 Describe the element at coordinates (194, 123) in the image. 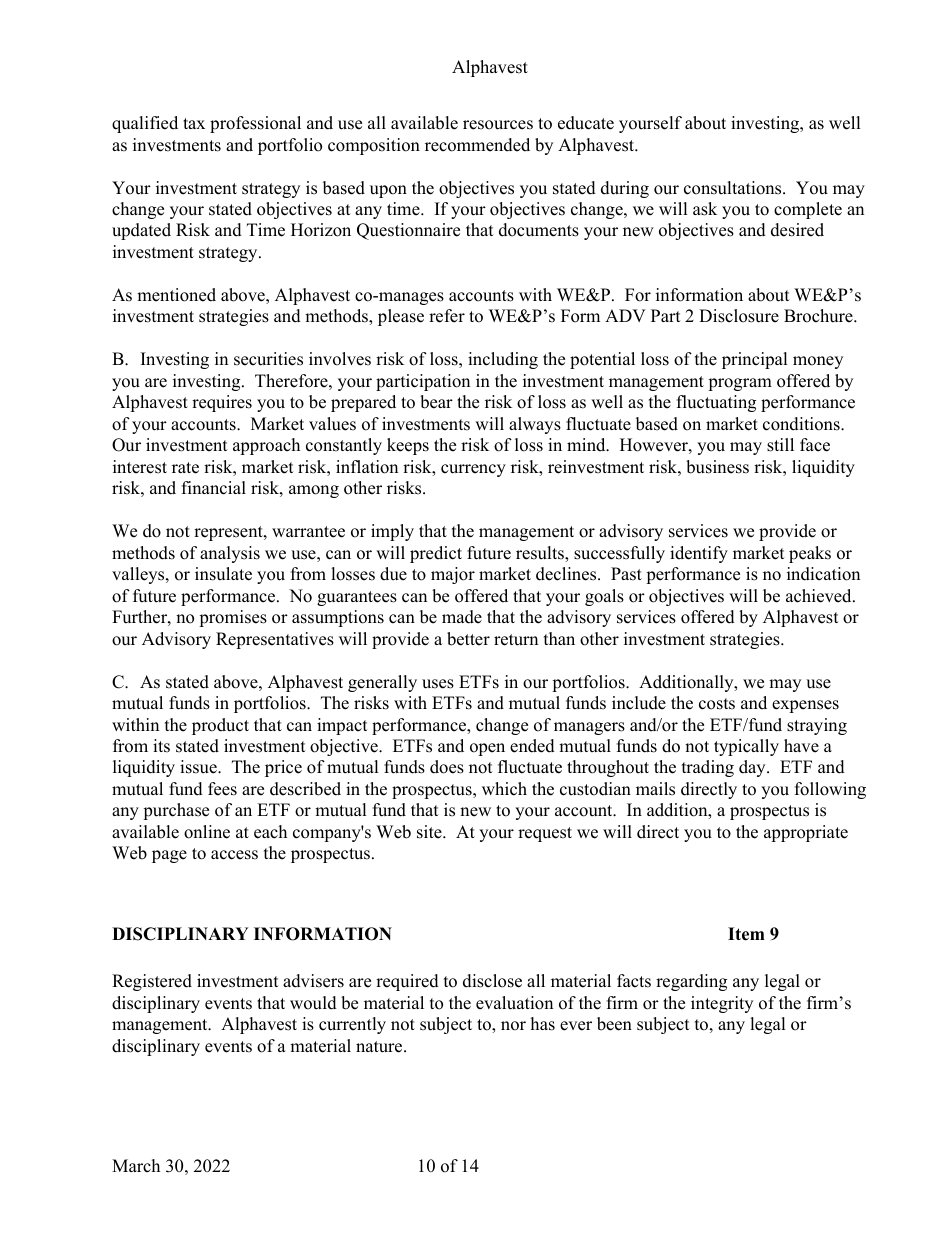

I see `tax` at that location.
